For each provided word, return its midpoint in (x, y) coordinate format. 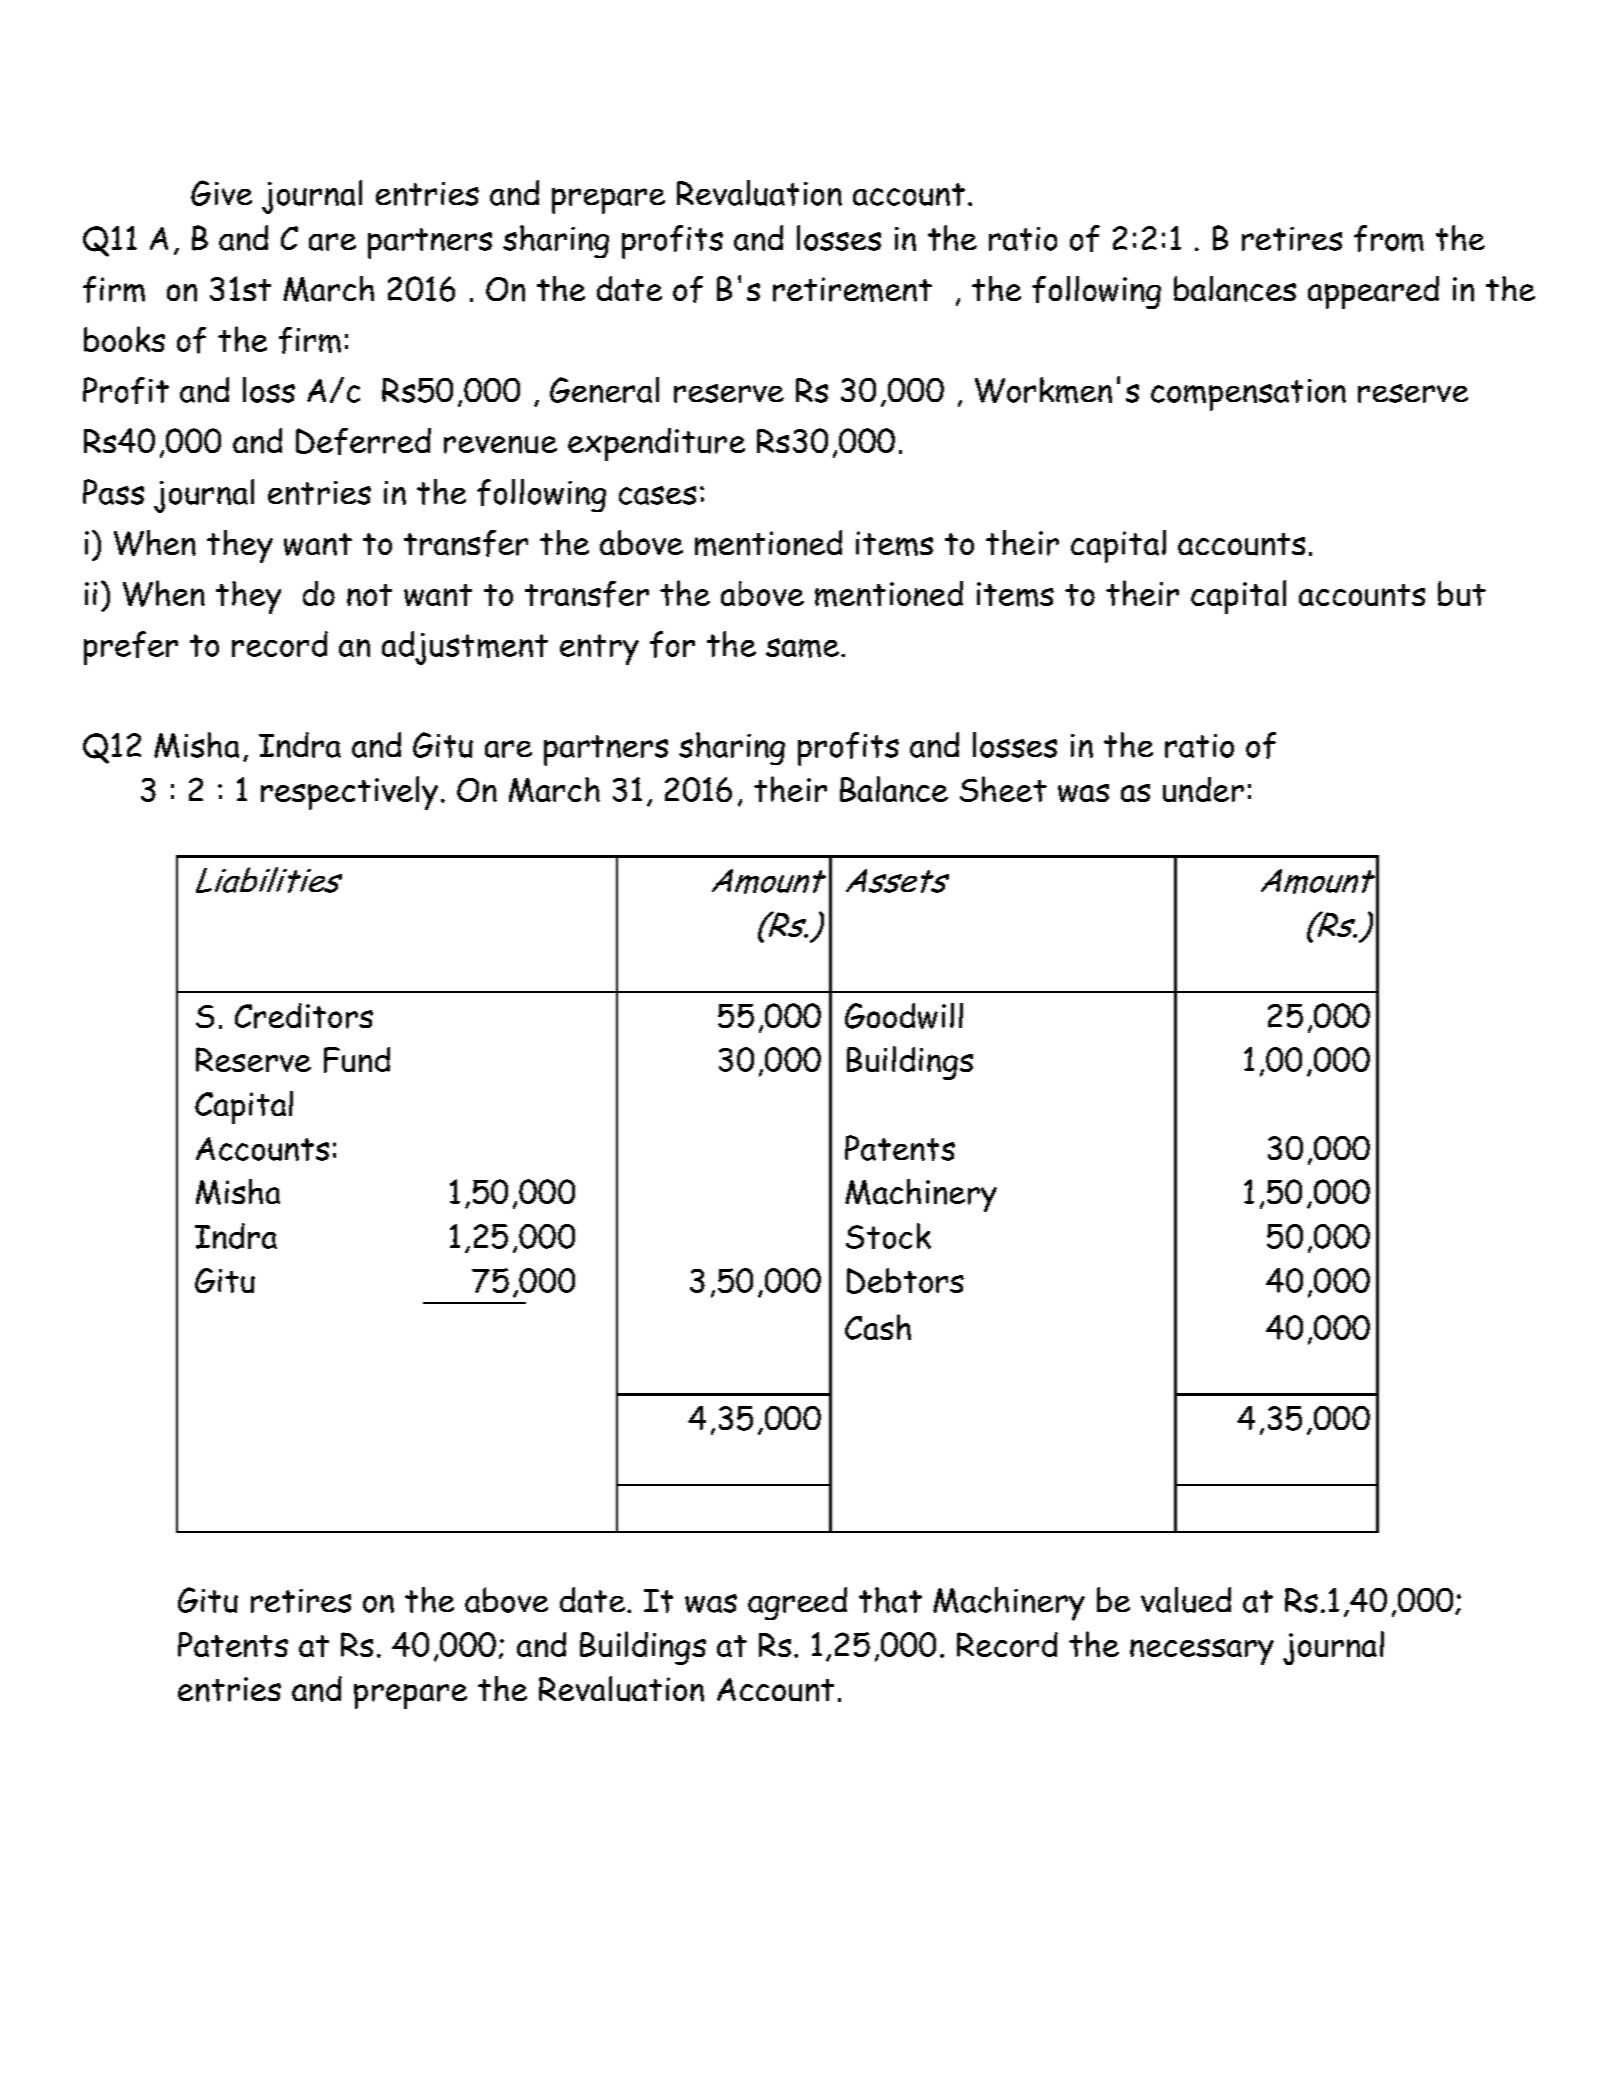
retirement (852, 289)
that (890, 1600)
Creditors (304, 1016)
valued (1186, 1600)
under (1203, 789)
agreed (797, 1603)
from (1389, 238)
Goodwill (904, 1016)
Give (221, 193)
